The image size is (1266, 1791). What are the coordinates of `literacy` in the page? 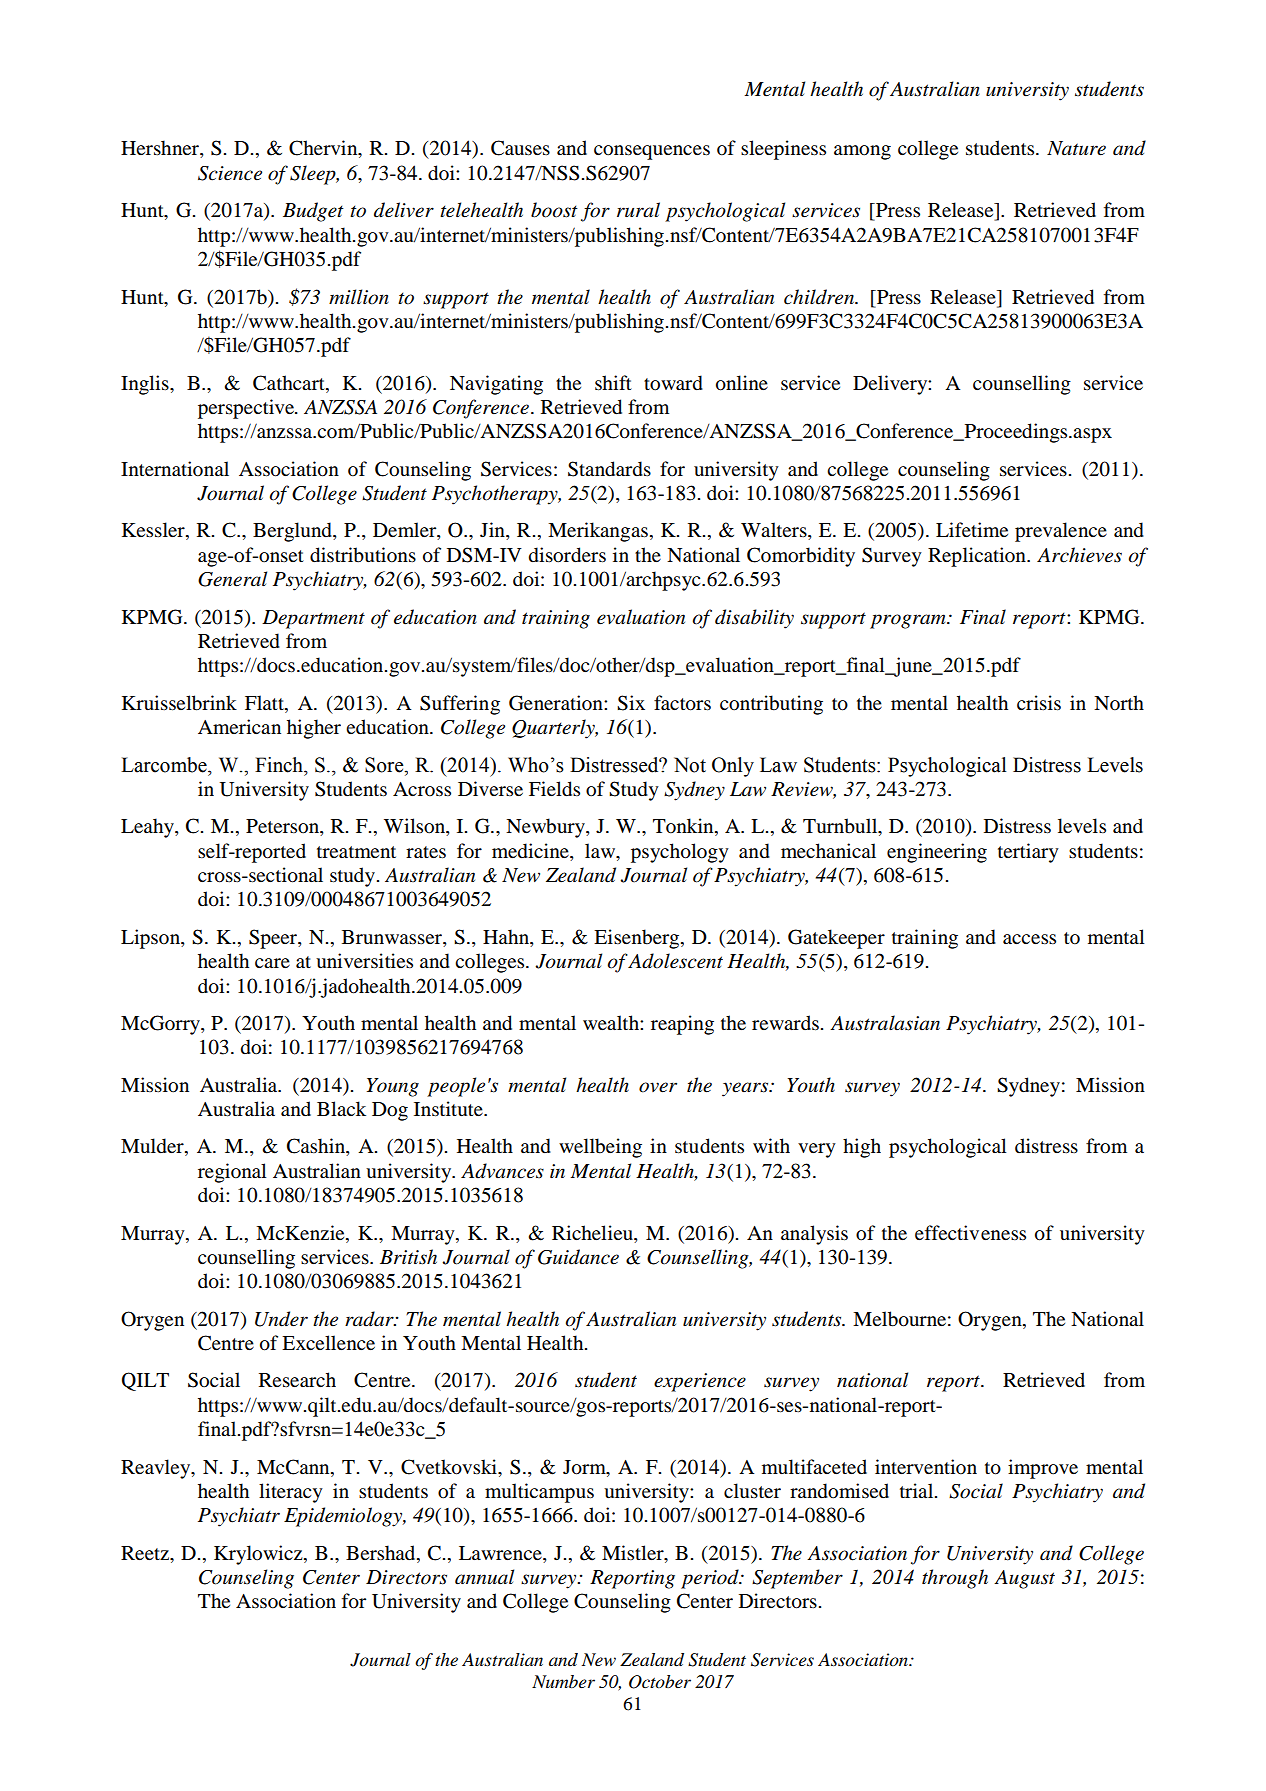 It's located at (291, 1493).
